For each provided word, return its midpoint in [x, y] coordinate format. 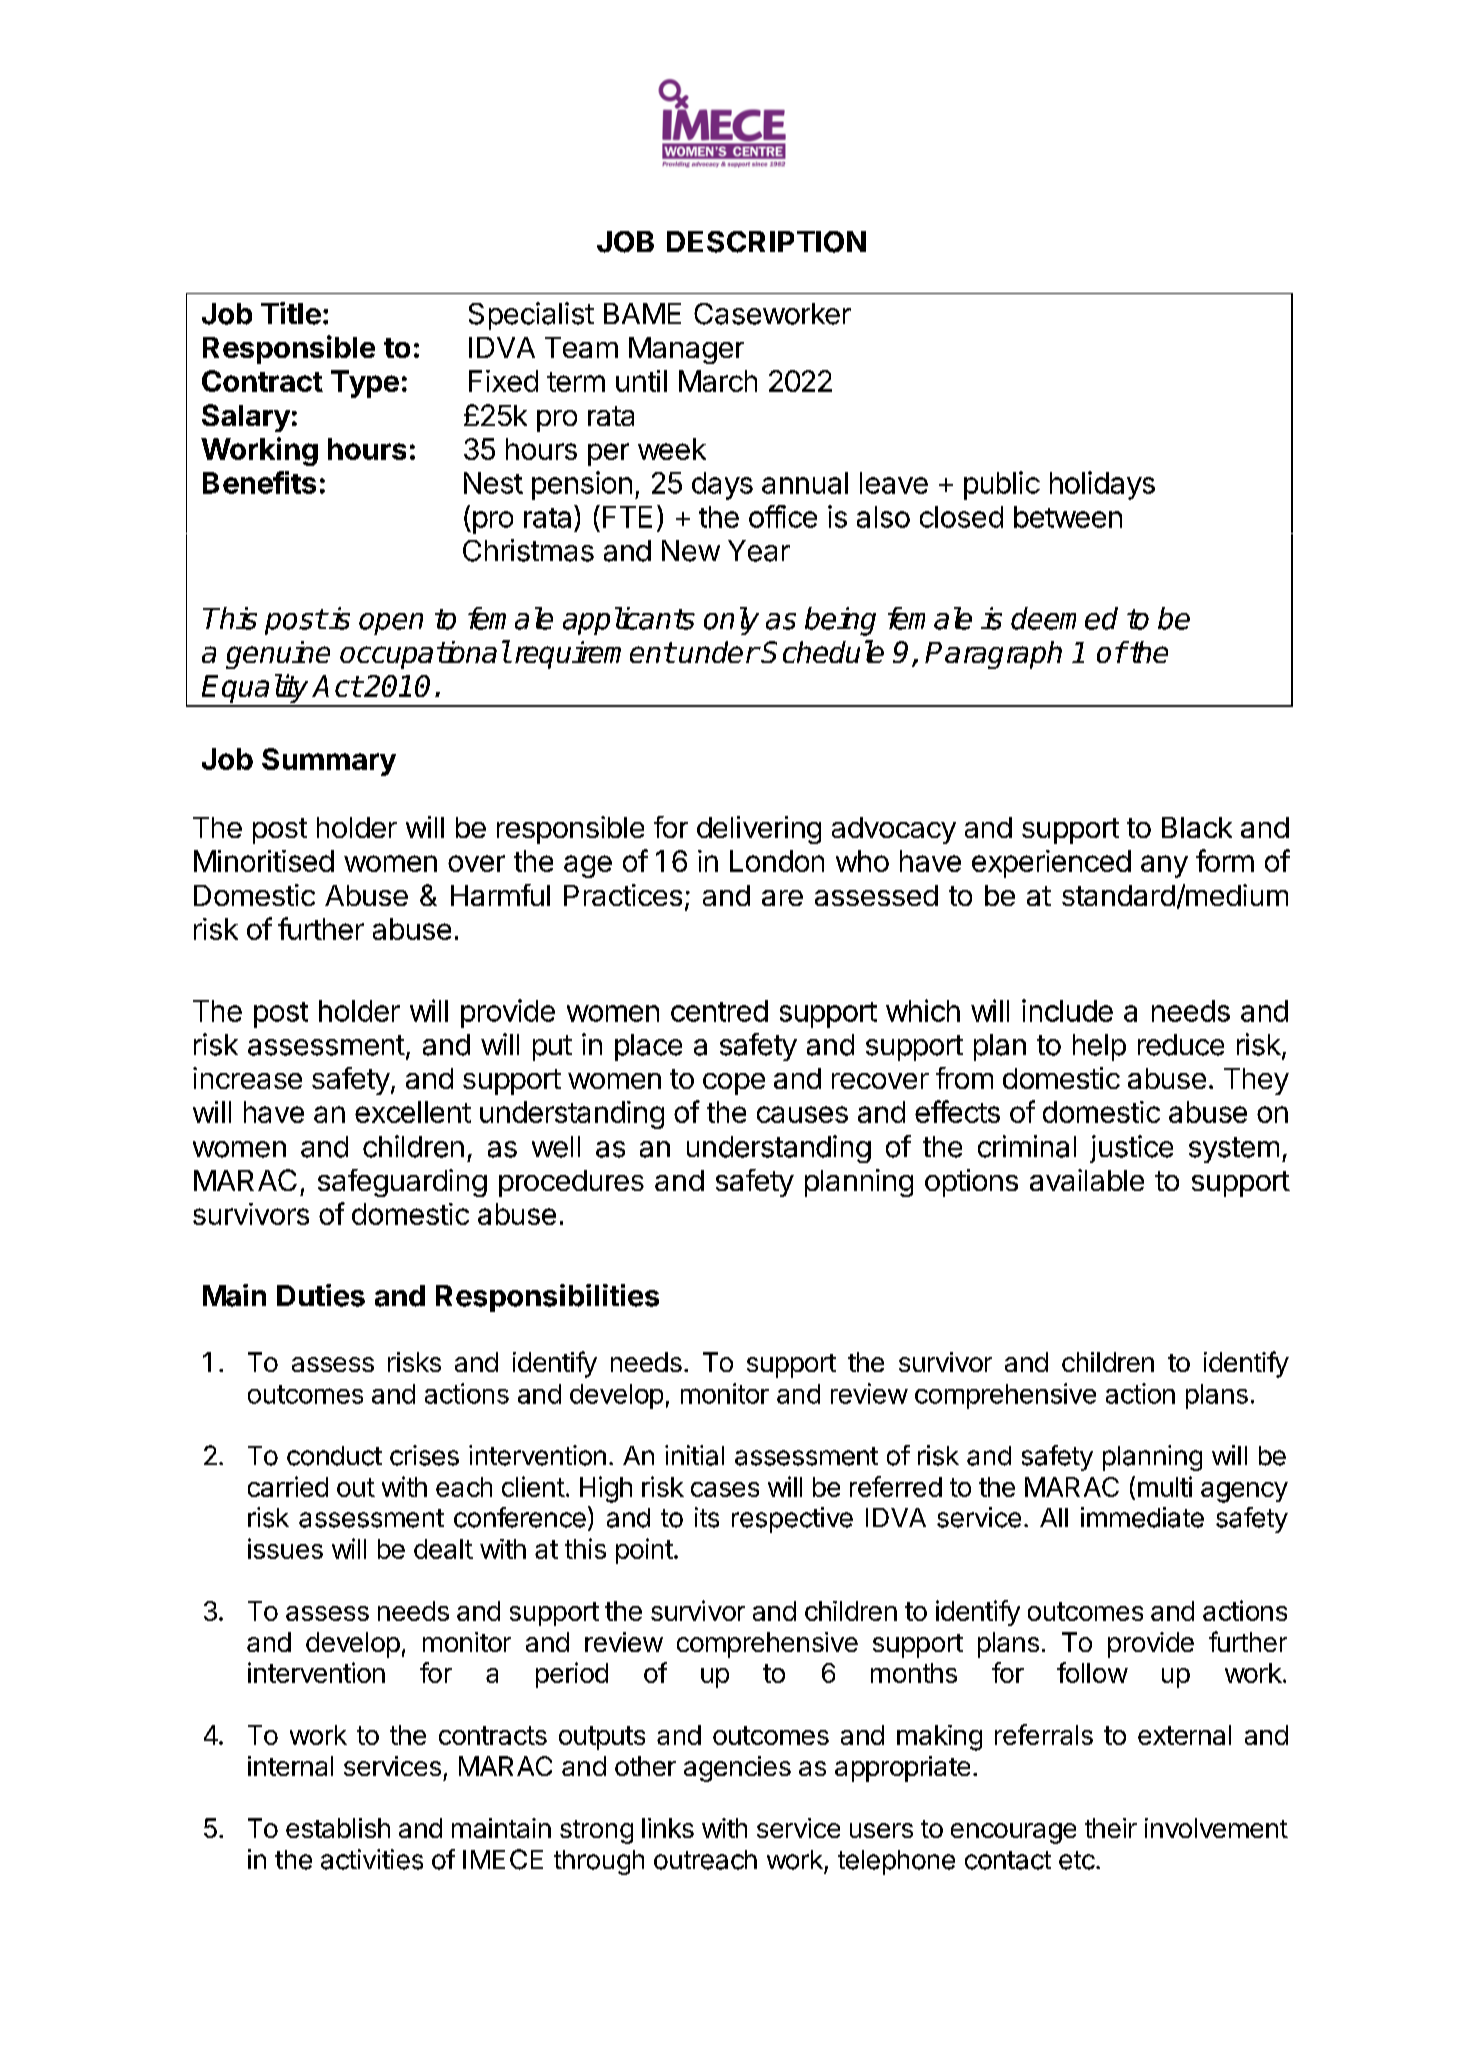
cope [734, 1084]
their [1111, 1828]
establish [338, 1828]
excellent [413, 1112]
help [1099, 1047]
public [1002, 485]
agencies [737, 1769]
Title [291, 313]
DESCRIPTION [766, 242]
